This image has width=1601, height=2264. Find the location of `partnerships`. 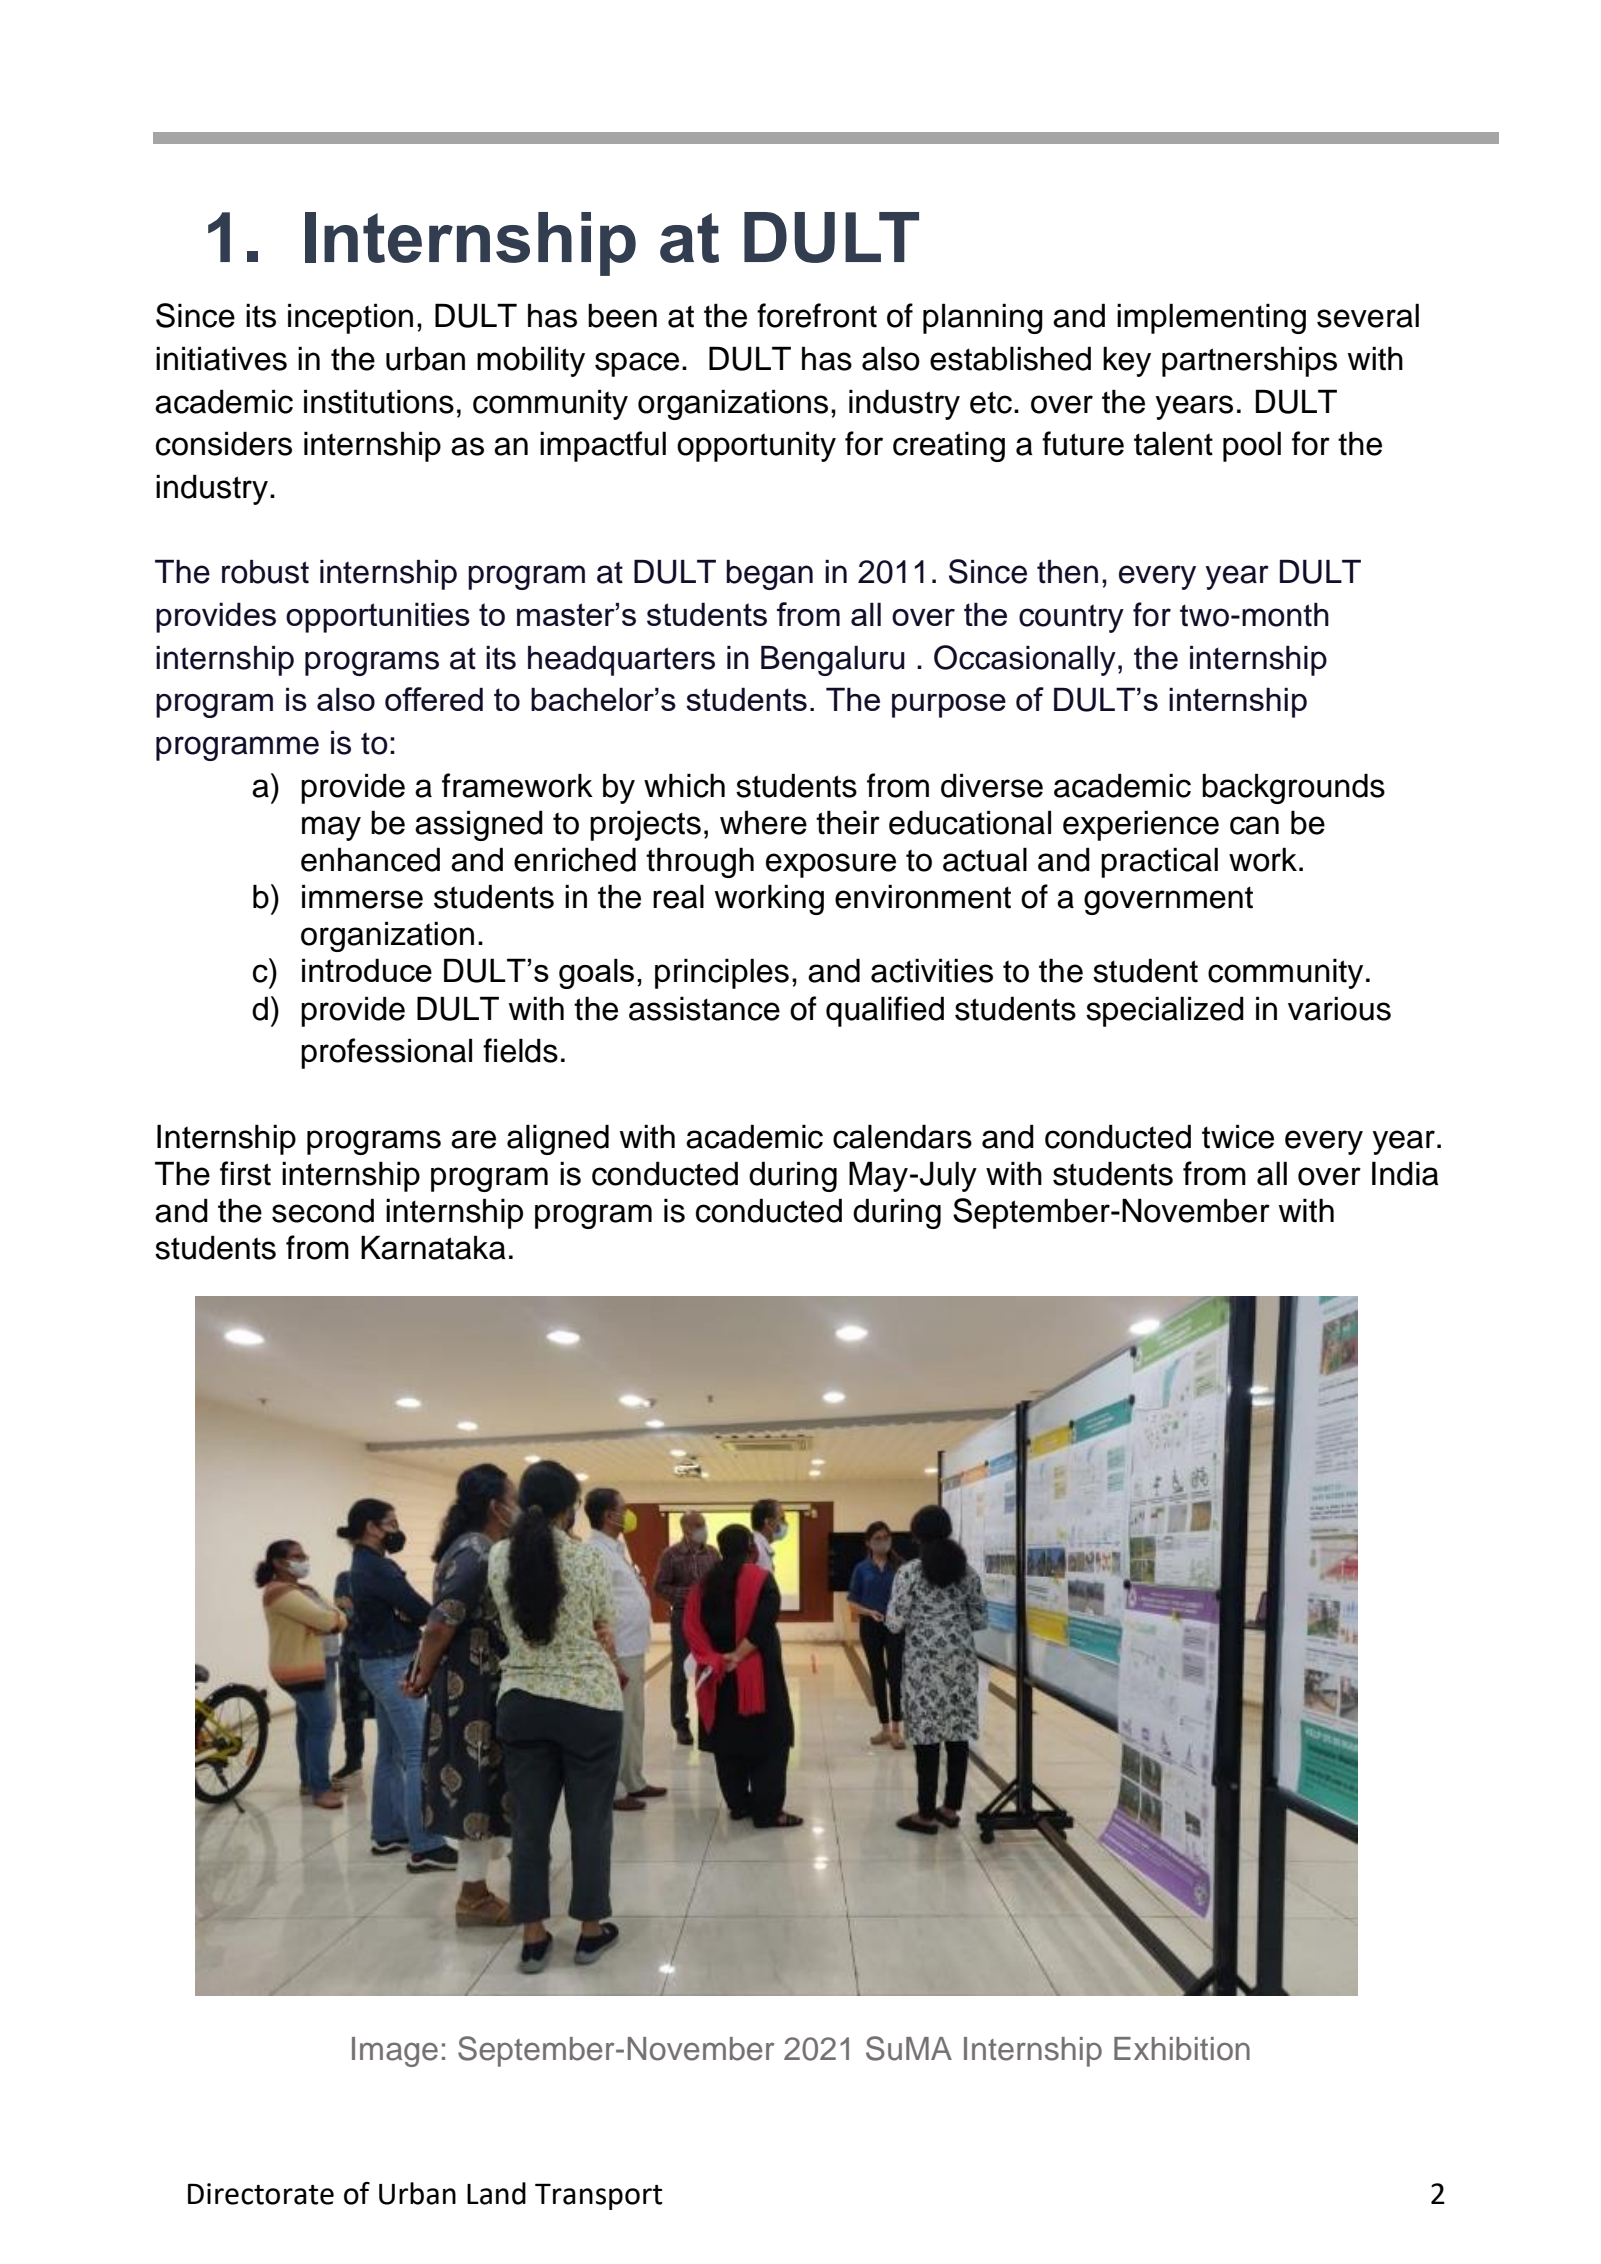

partnerships is located at coordinates (1249, 361).
